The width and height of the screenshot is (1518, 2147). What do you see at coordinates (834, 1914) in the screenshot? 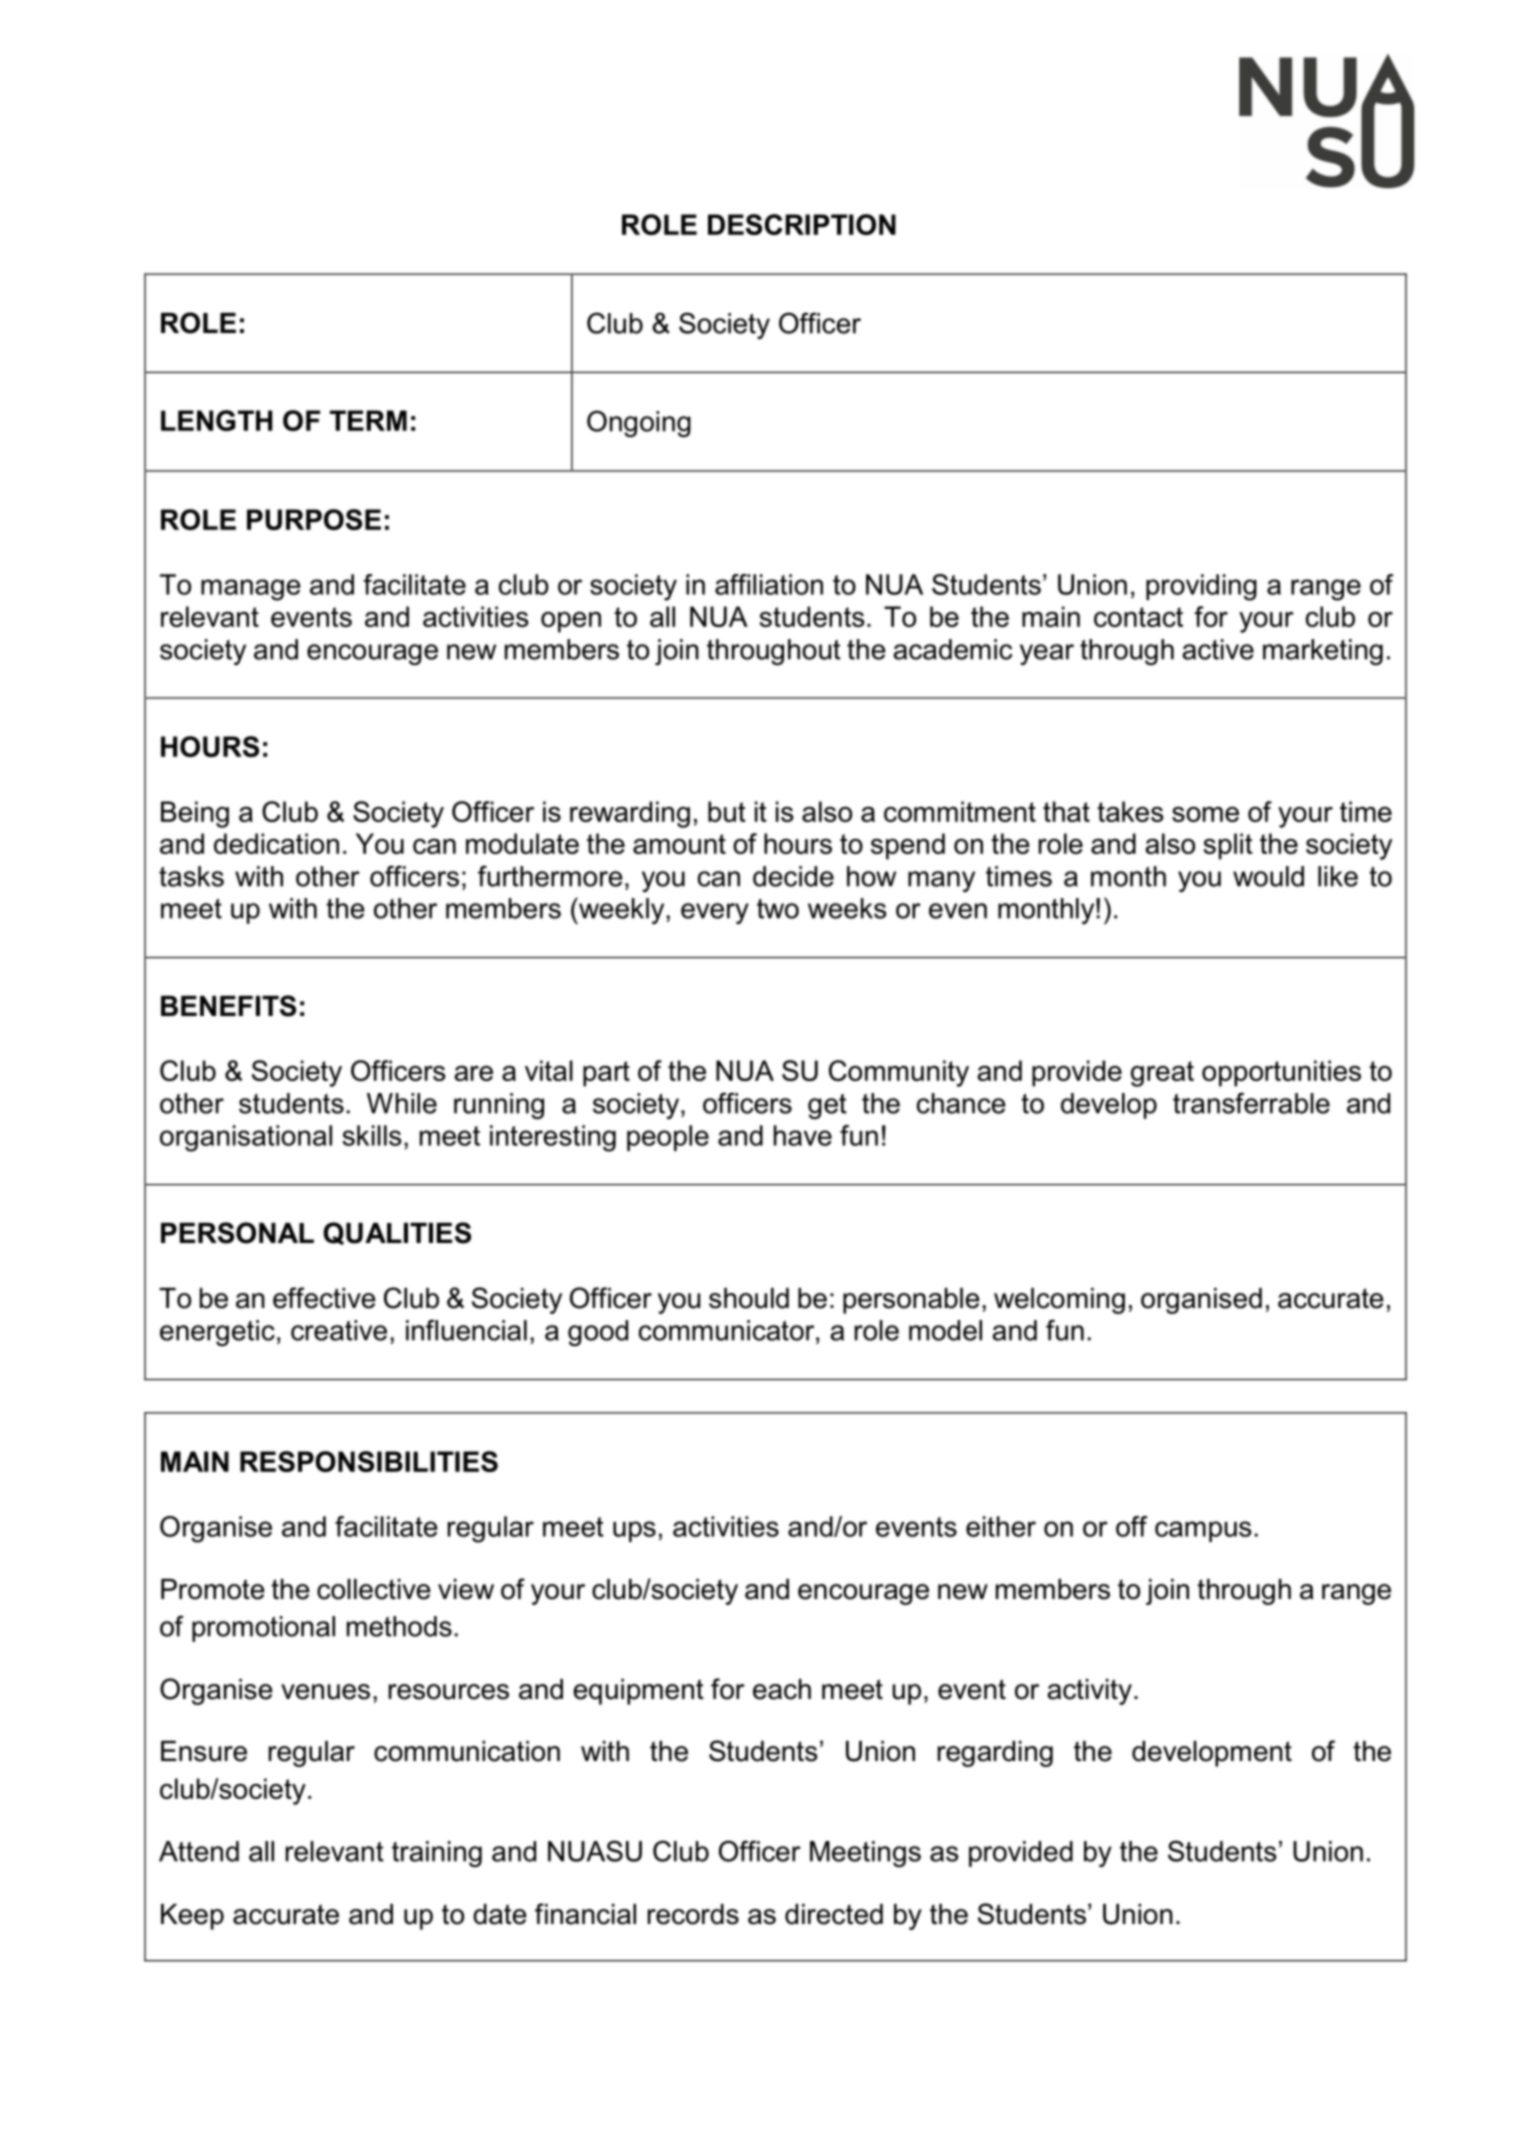
I see `directed` at bounding box center [834, 1914].
